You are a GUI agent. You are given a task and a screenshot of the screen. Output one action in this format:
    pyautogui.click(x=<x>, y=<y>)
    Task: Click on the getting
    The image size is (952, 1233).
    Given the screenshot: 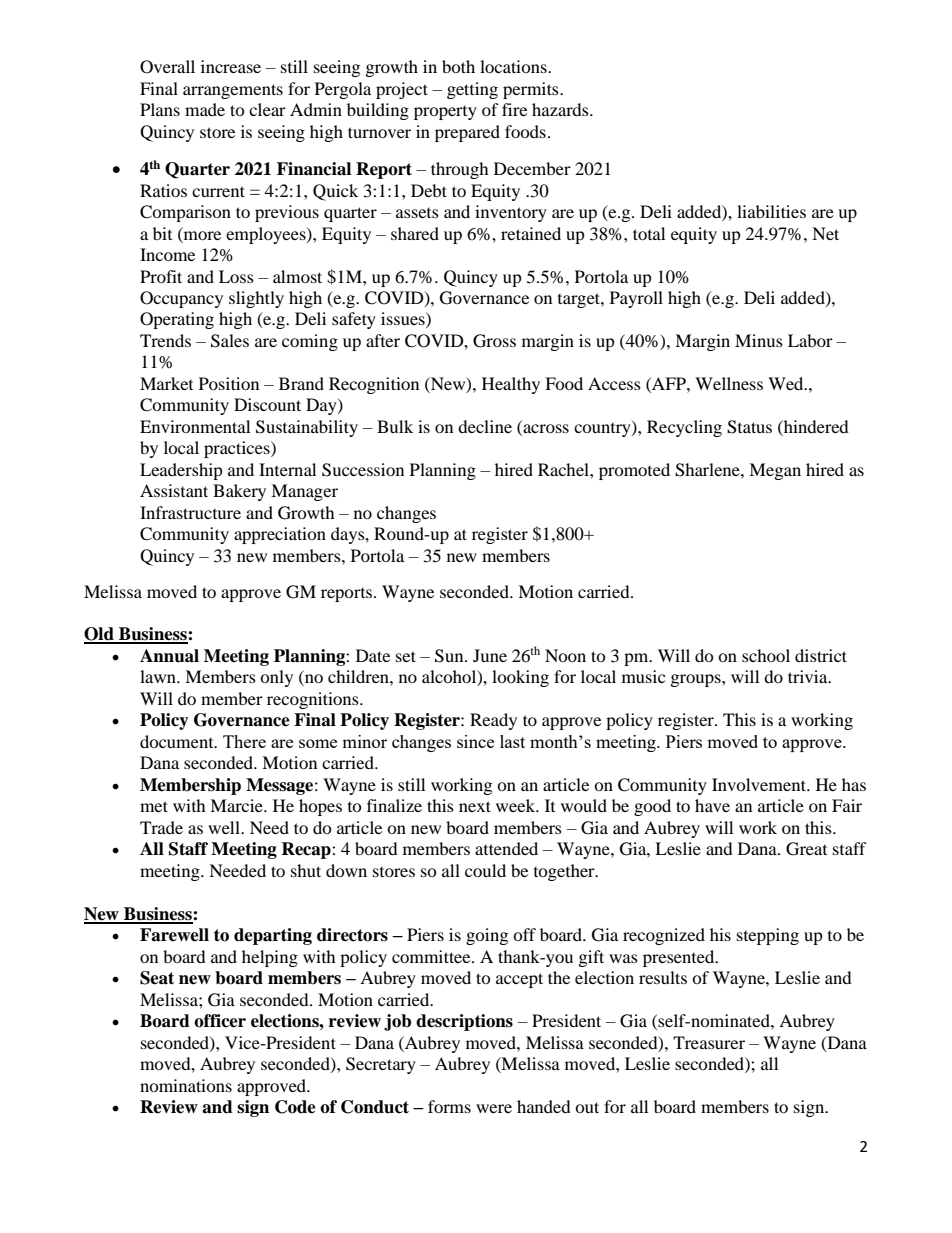 What is the action you would take?
    pyautogui.click(x=472, y=90)
